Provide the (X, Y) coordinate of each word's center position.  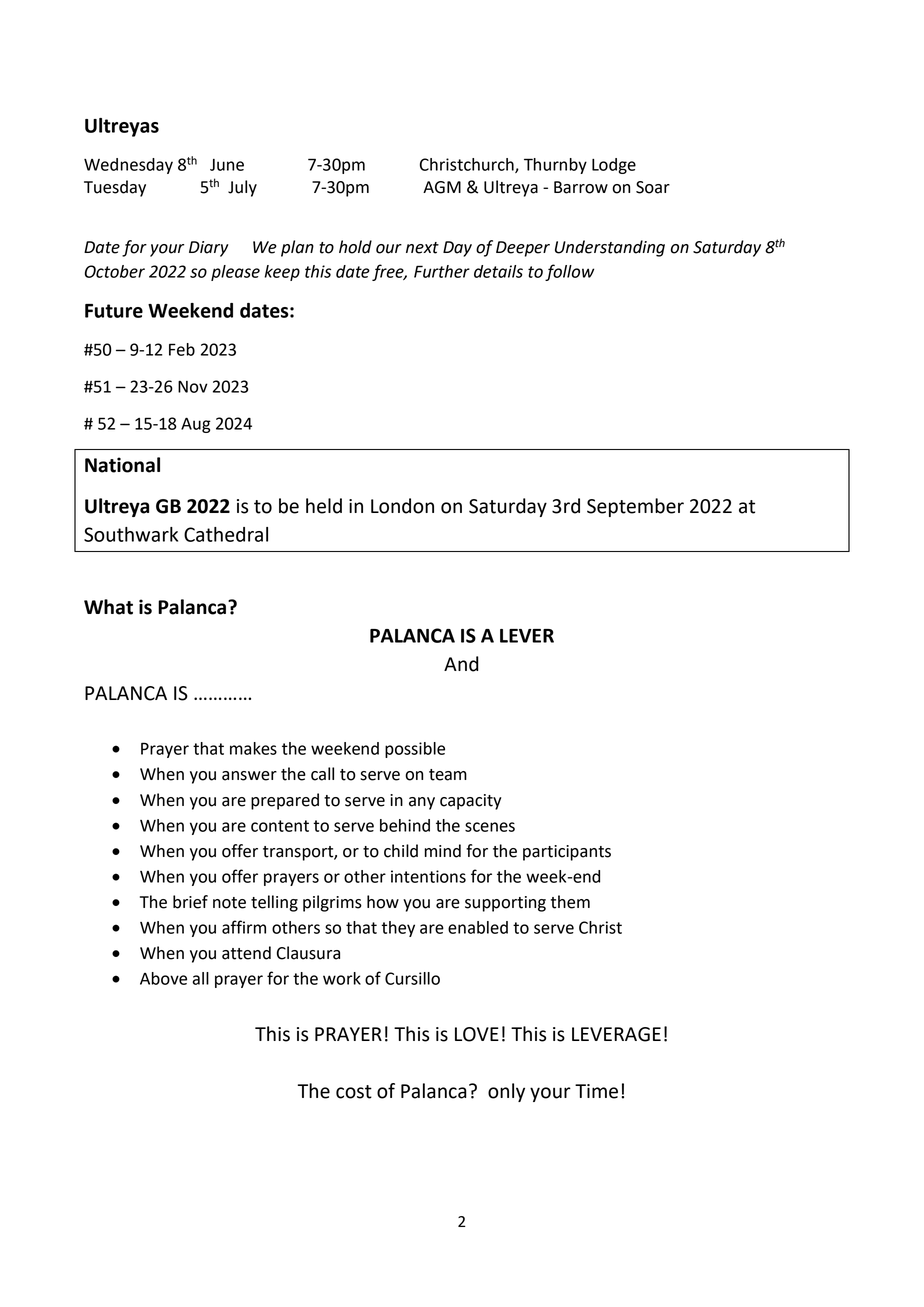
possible (415, 750)
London (402, 506)
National (122, 465)
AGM (442, 187)
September (635, 507)
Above (163, 978)
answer (249, 776)
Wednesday (128, 166)
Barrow (581, 187)
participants (567, 853)
